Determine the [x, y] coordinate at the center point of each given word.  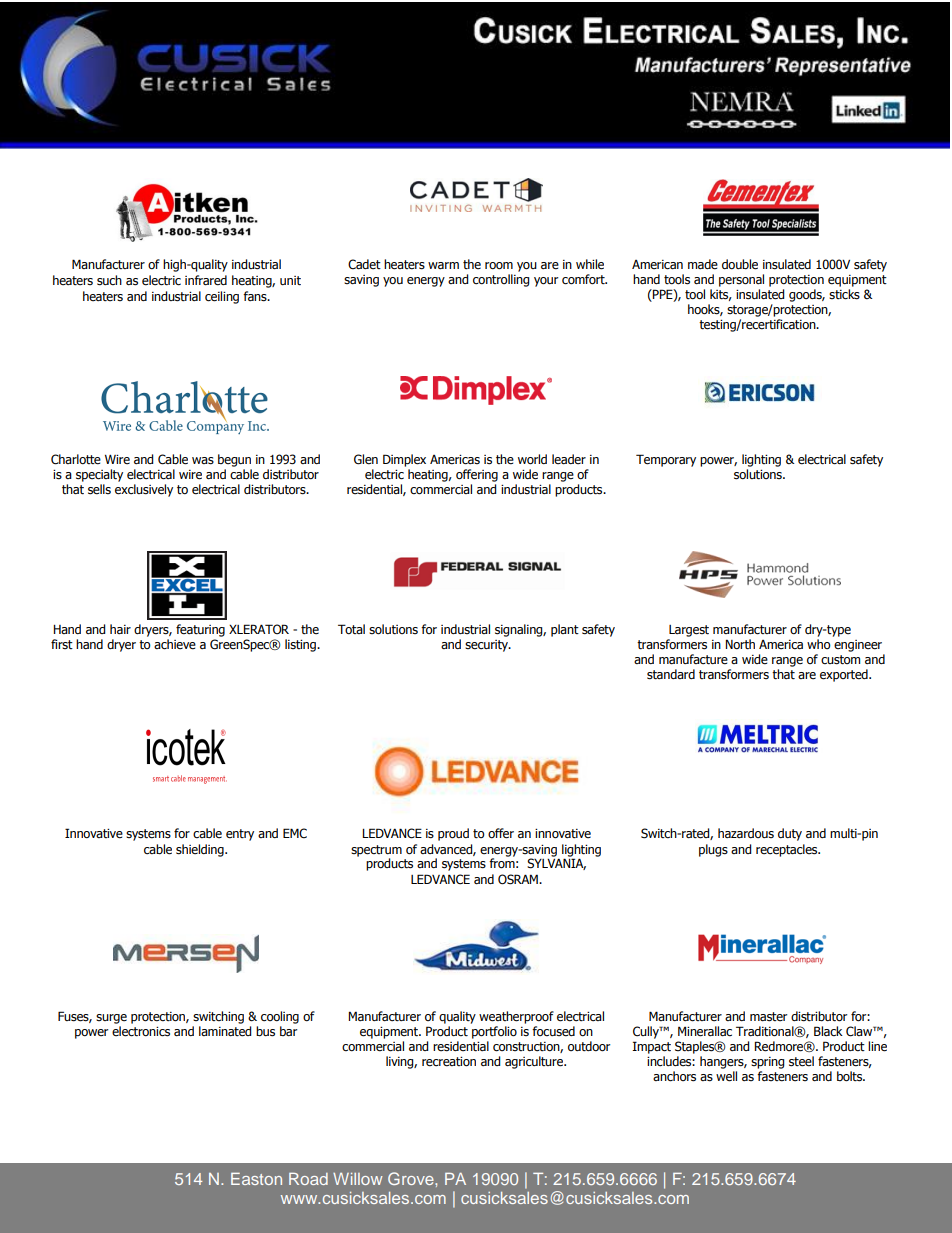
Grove [412, 1178]
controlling [501, 280]
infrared [206, 280]
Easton [256, 1179]
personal [741, 280]
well [726, 1076]
